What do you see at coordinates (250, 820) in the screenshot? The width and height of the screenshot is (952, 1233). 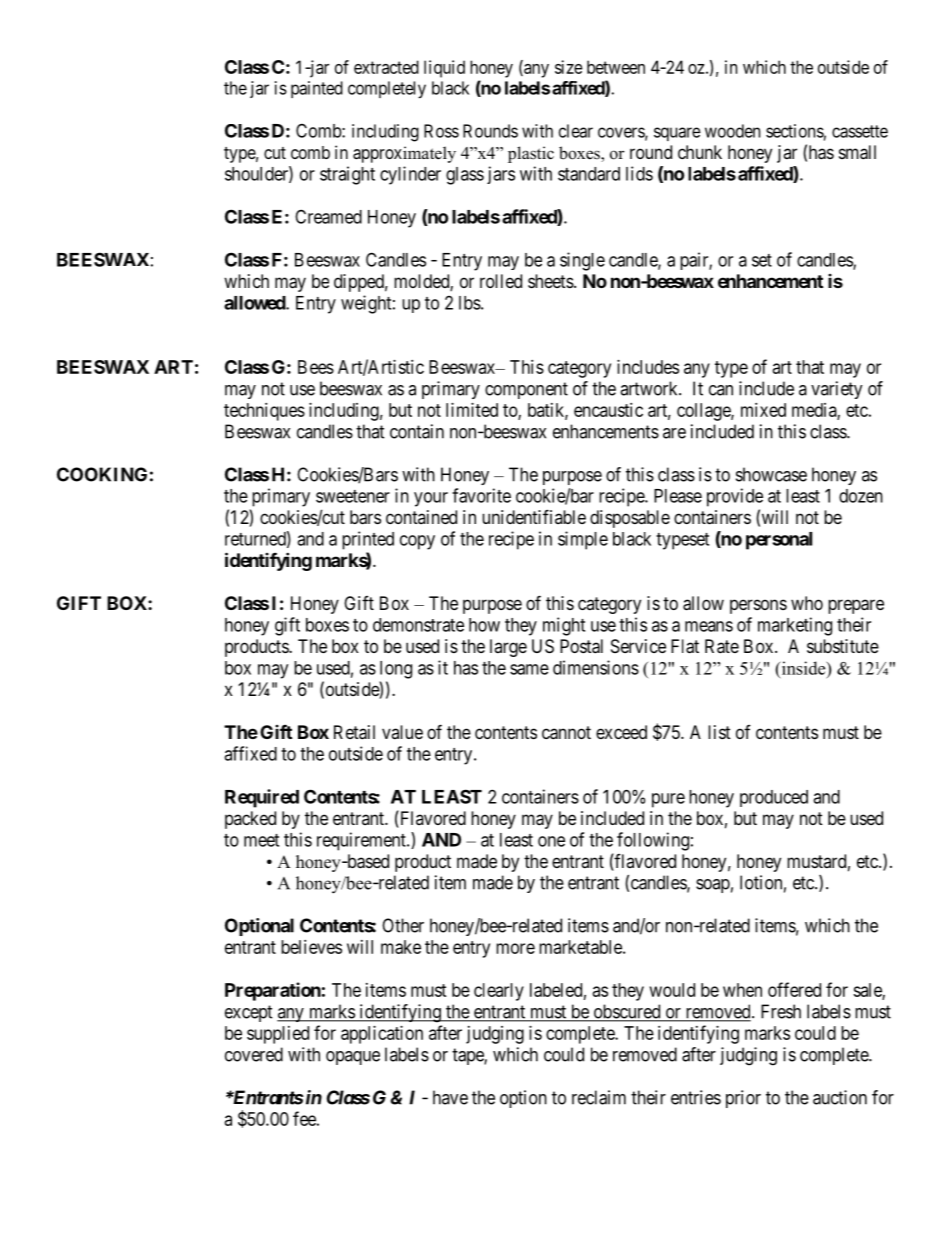 I see `packed` at bounding box center [250, 820].
